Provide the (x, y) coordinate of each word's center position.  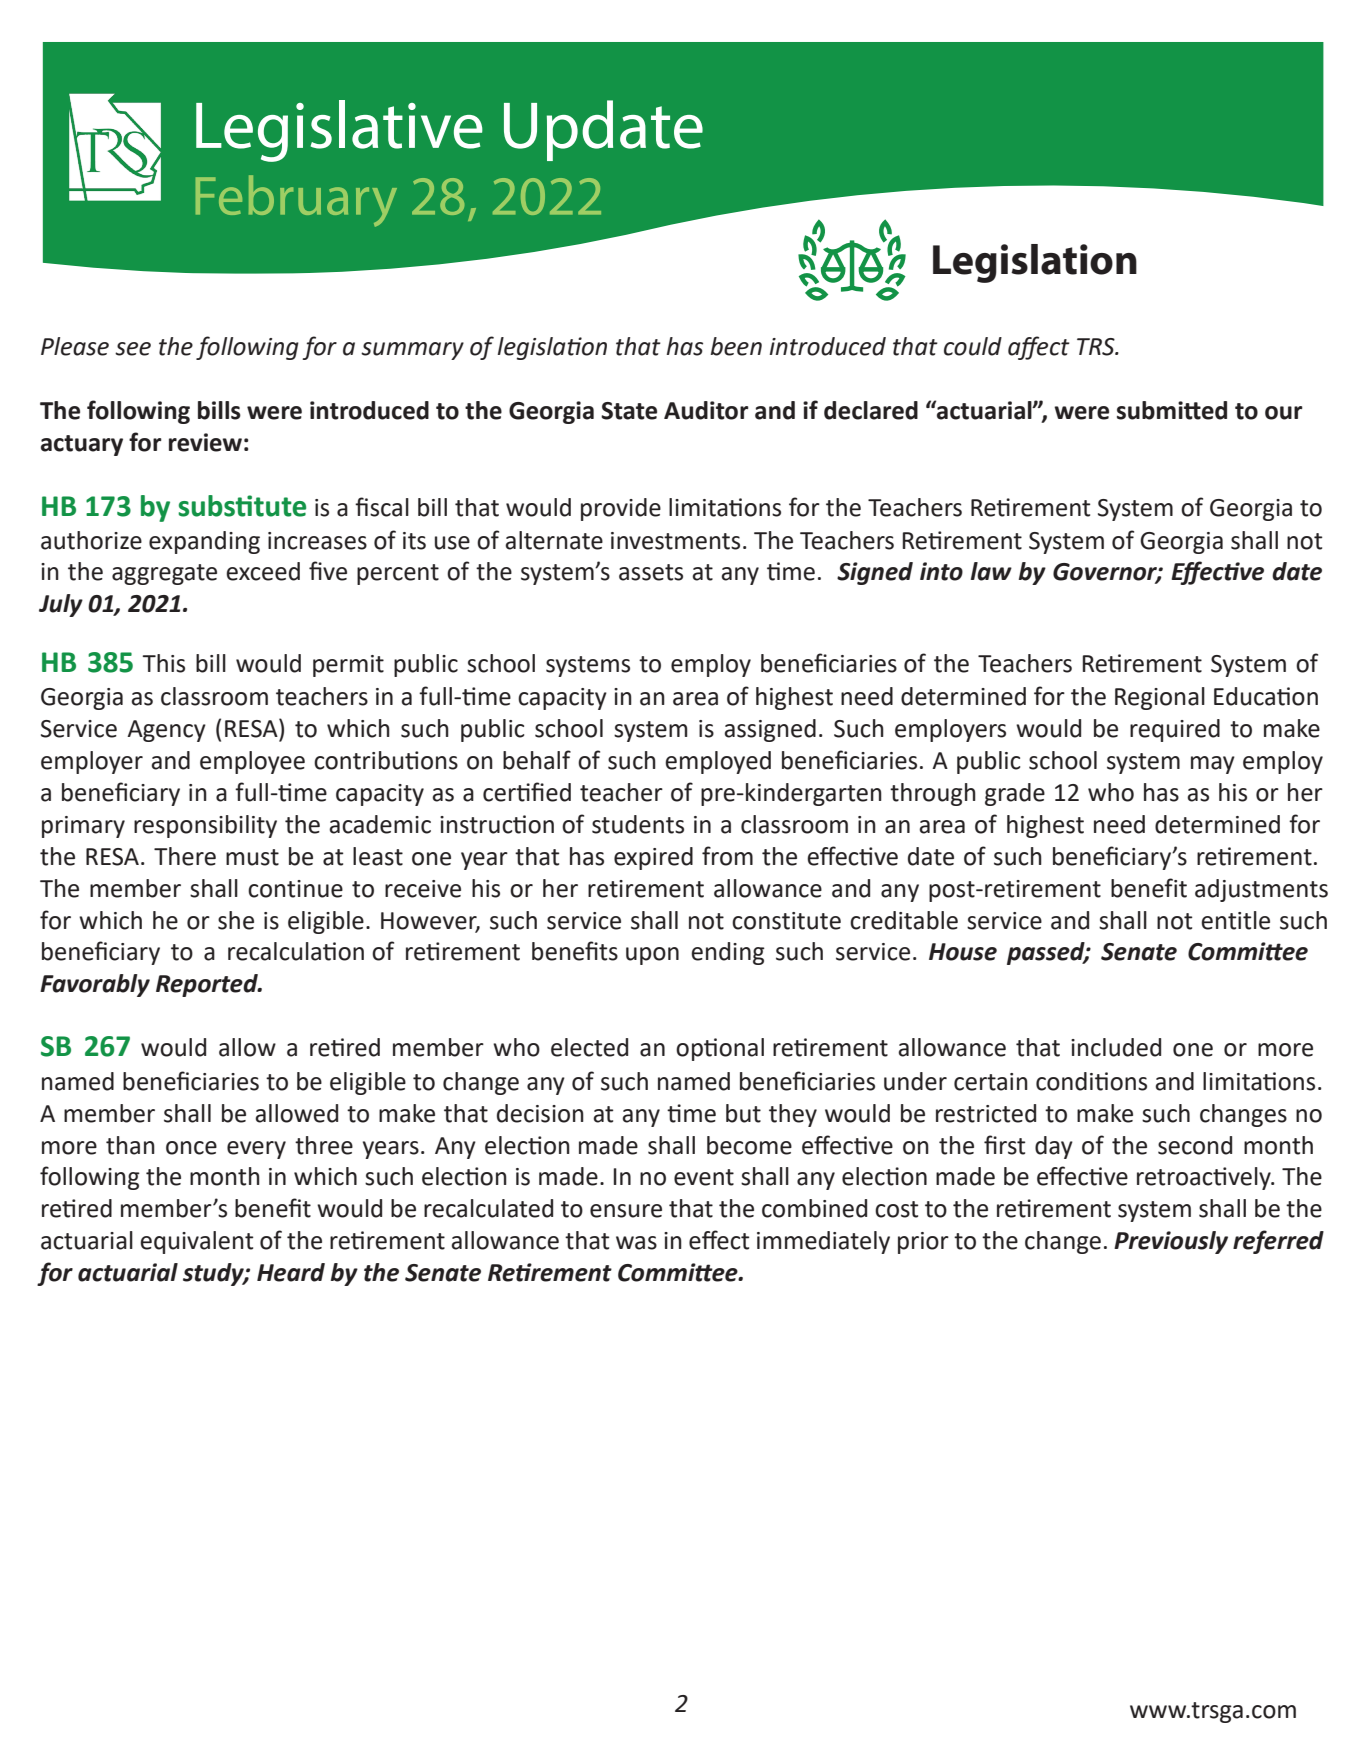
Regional (1160, 698)
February (296, 201)
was (636, 1243)
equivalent (196, 1242)
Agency (166, 731)
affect (1039, 348)
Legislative (339, 131)
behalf (537, 760)
